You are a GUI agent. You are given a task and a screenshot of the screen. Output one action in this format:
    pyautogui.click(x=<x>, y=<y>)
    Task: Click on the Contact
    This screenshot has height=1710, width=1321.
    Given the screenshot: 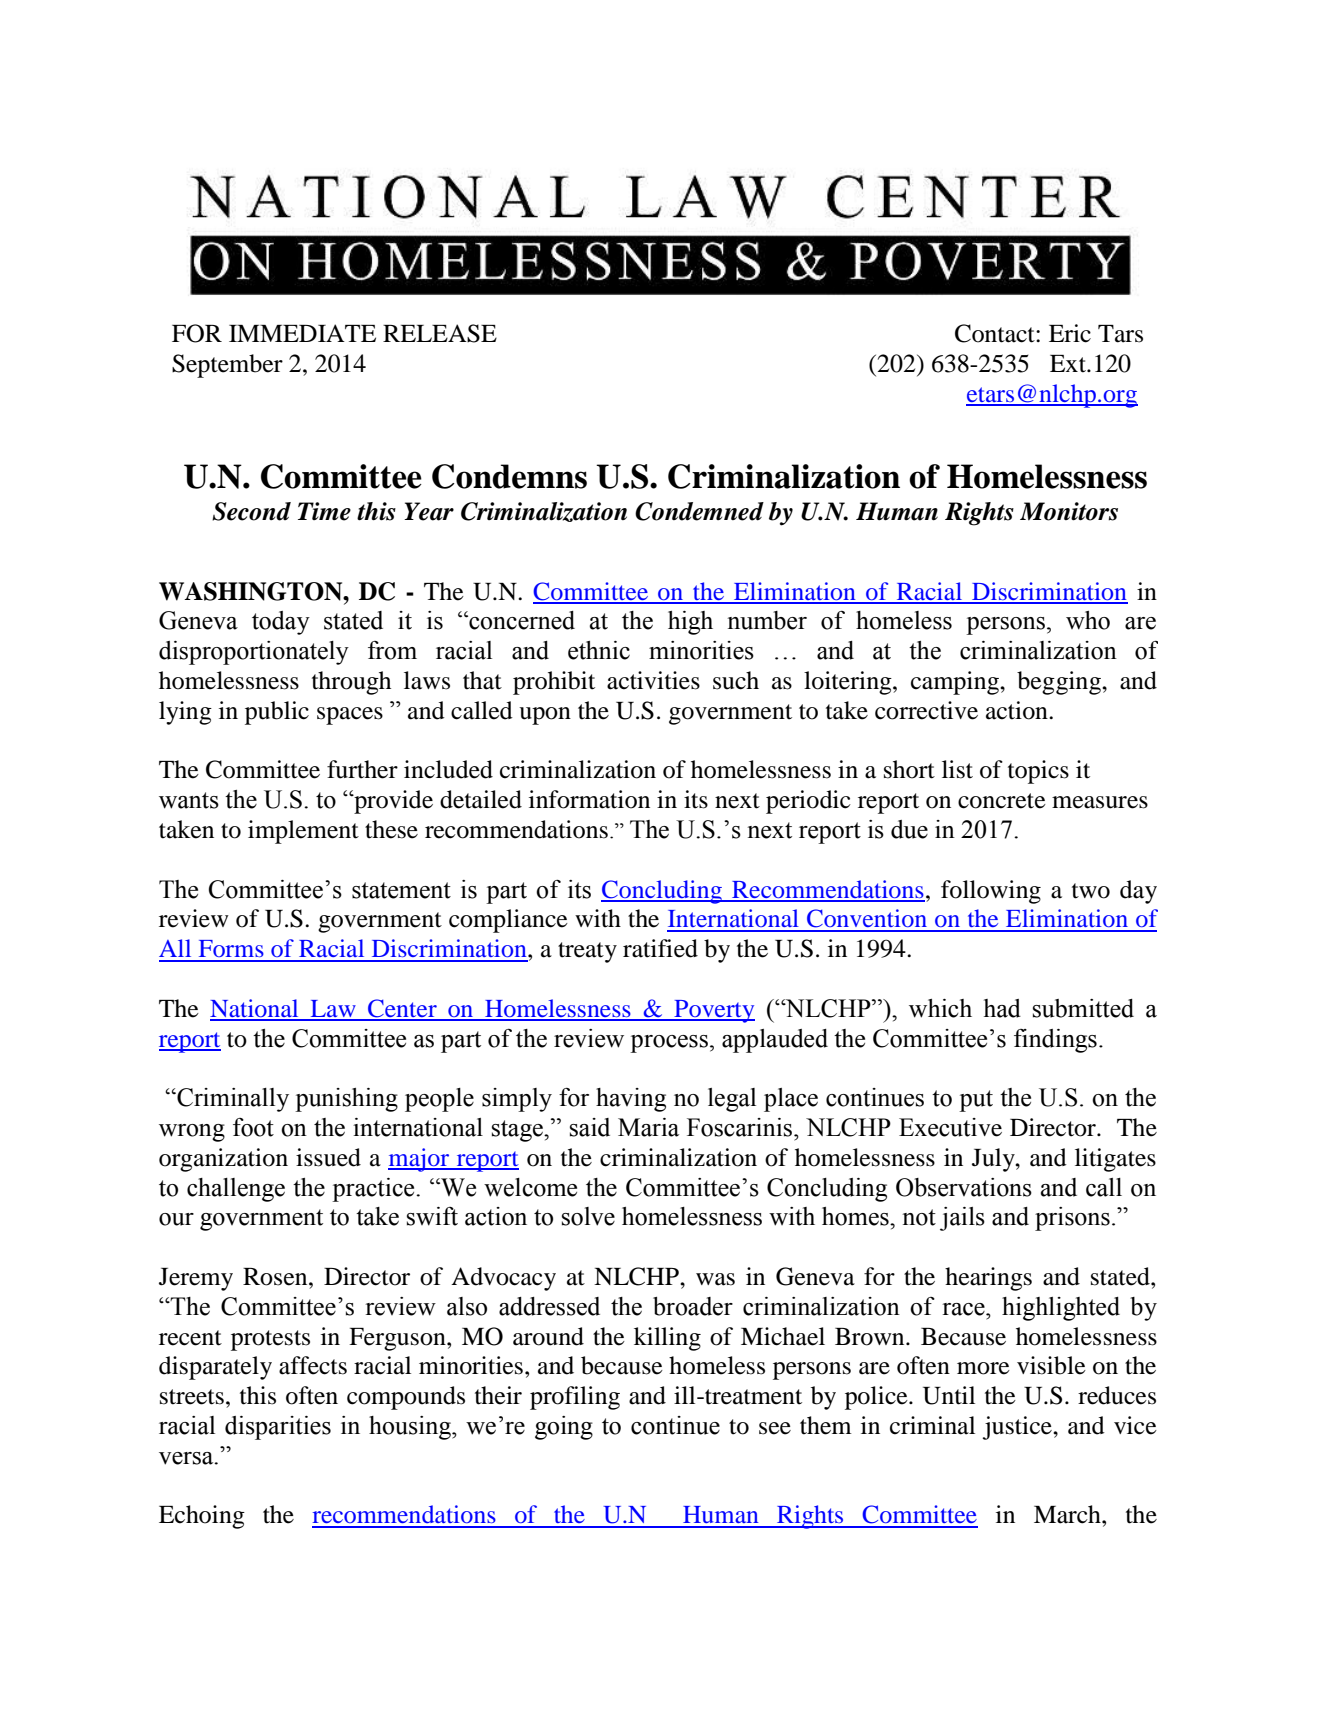 What is the action you would take?
    pyautogui.click(x=996, y=333)
